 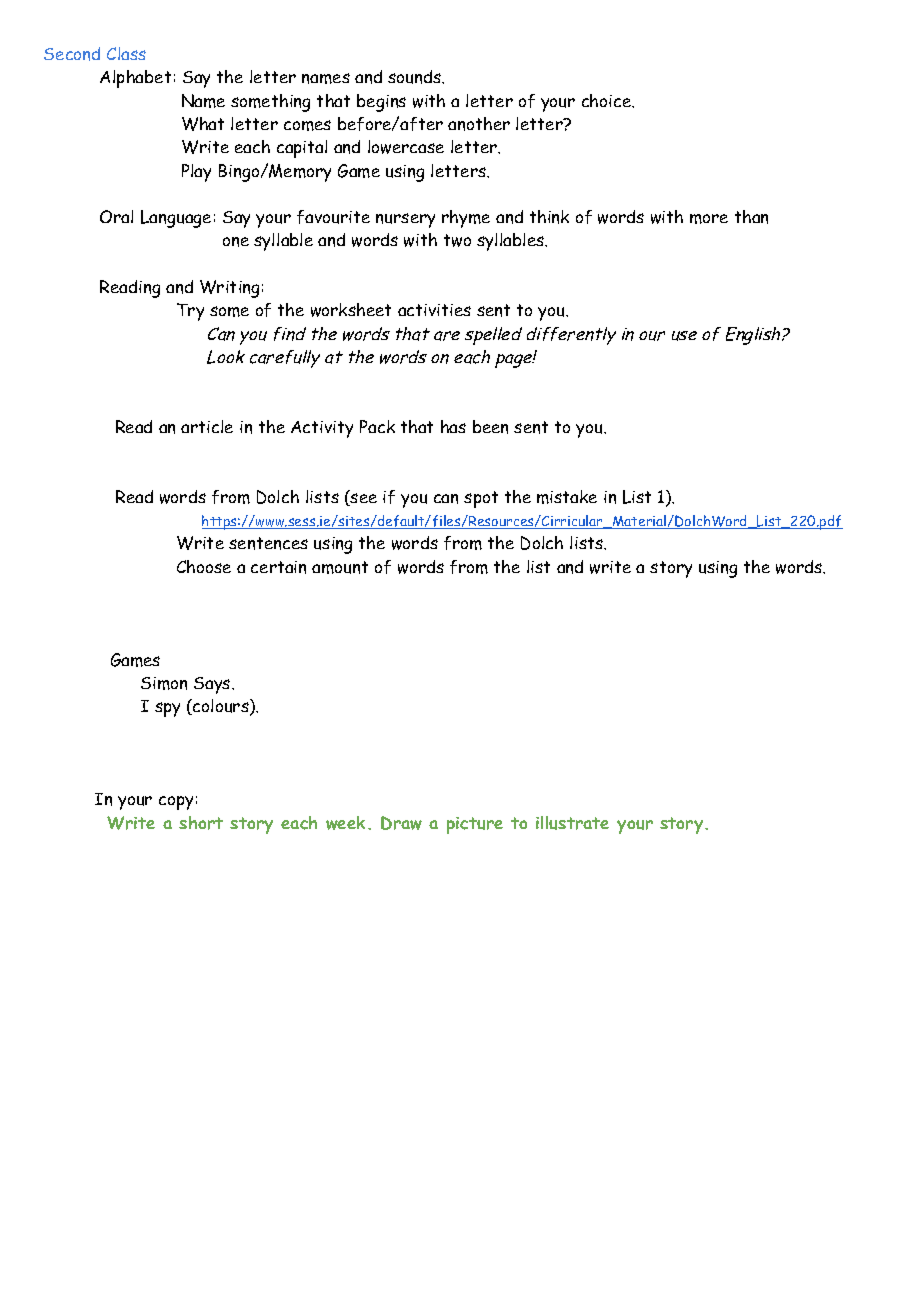 What do you see at coordinates (608, 101) in the screenshot?
I see `choice` at bounding box center [608, 101].
